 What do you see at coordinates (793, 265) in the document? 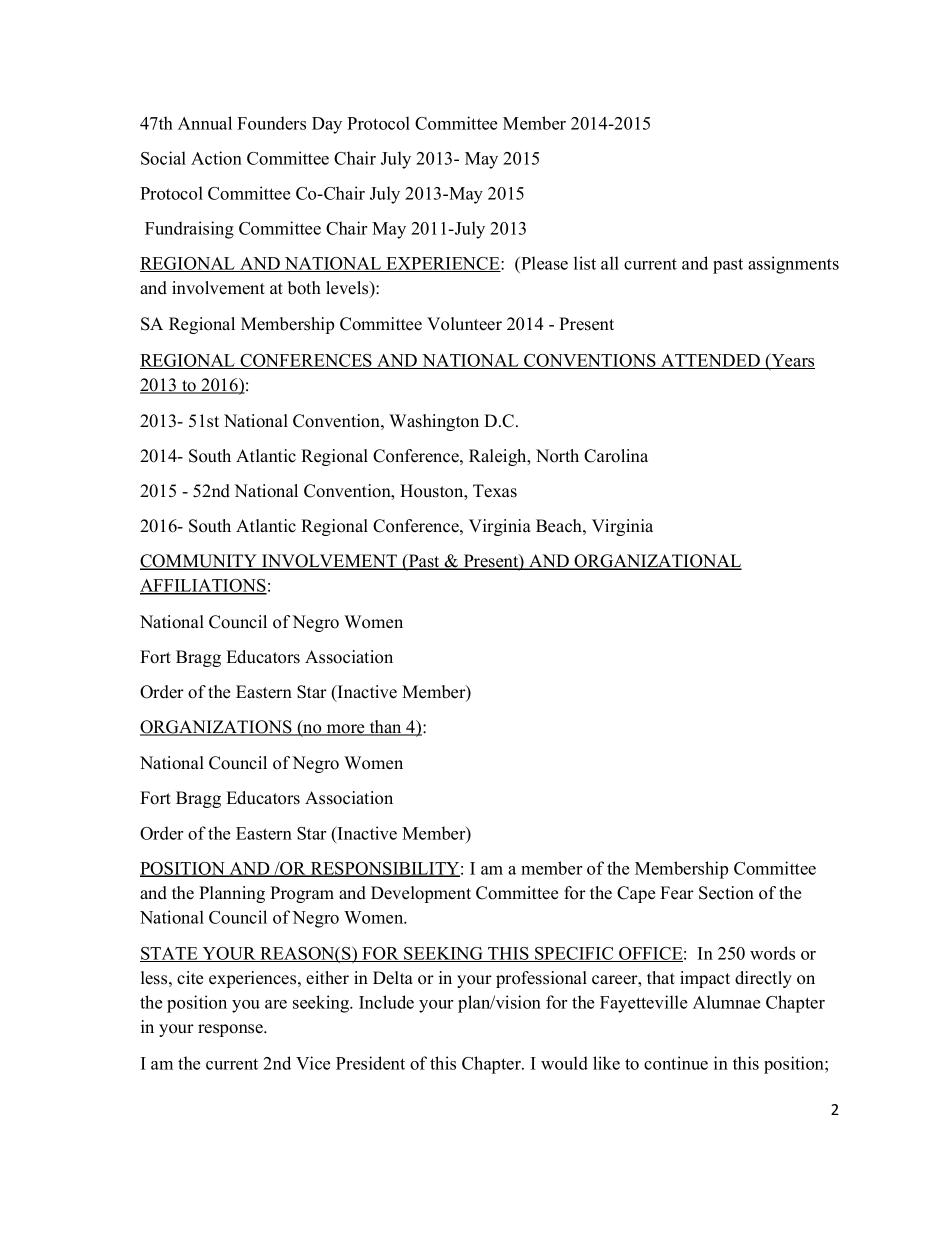
I see `assignments` at bounding box center [793, 265].
